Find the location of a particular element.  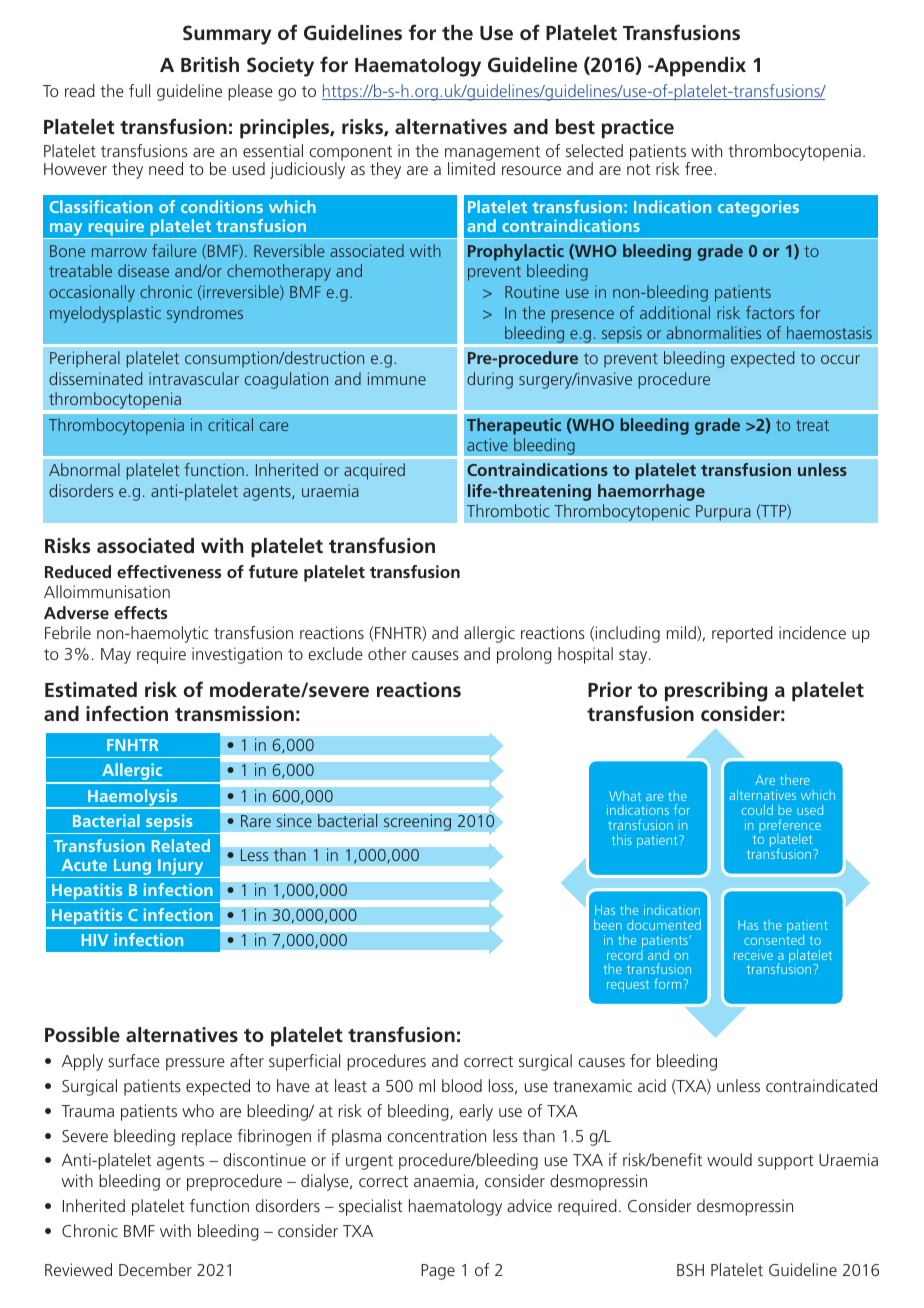

prolong is located at coordinates (524, 655).
